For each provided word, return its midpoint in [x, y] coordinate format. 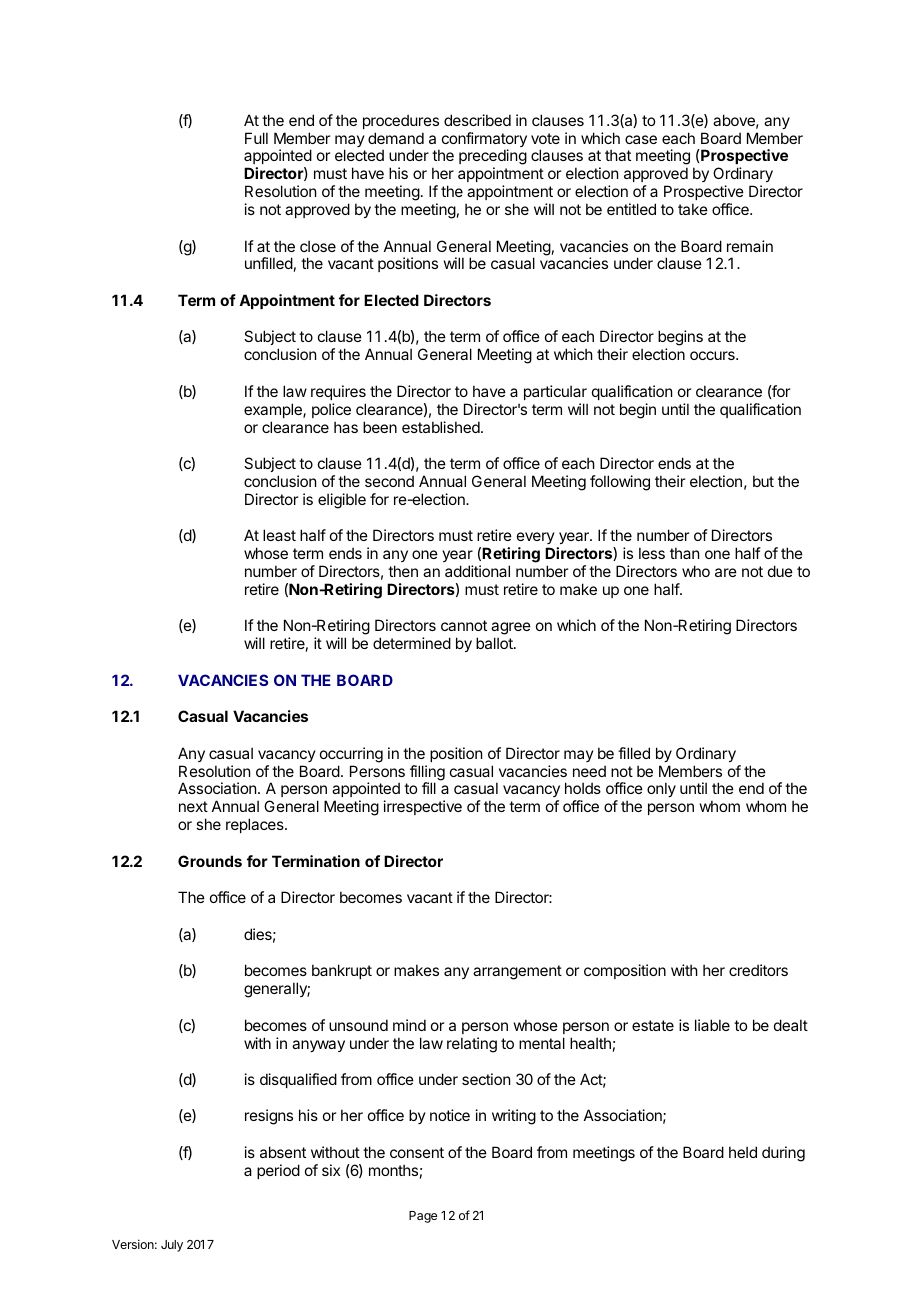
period [278, 1171]
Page [423, 1217]
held [743, 1152]
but [763, 481]
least [279, 535]
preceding [493, 158]
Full [256, 138]
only [661, 789]
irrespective [423, 807]
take [693, 209]
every [536, 540]
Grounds [210, 861]
